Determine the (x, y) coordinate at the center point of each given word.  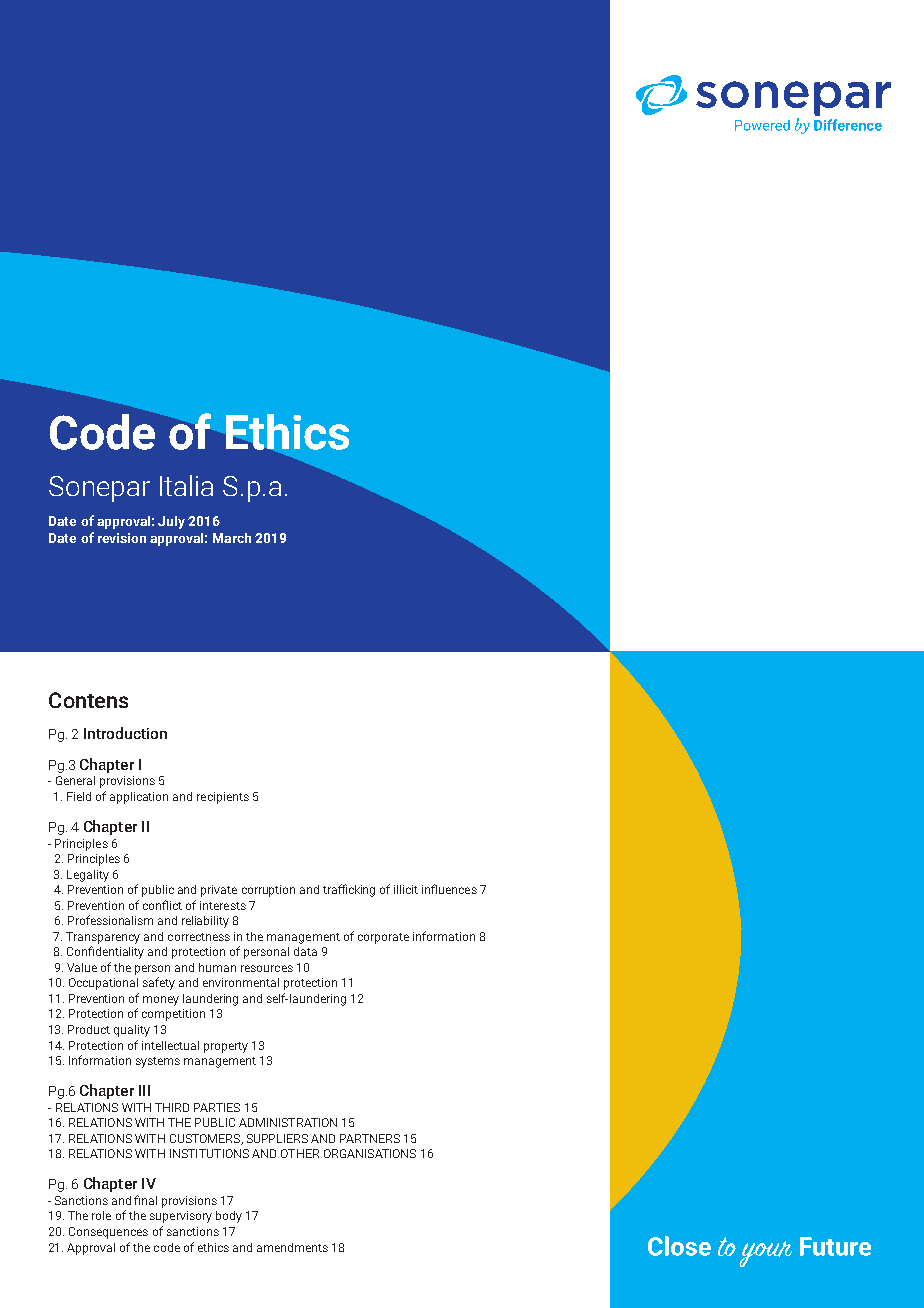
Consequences (108, 1233)
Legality (88, 876)
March (232, 538)
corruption (268, 891)
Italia (186, 485)
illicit (406, 889)
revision (122, 538)
